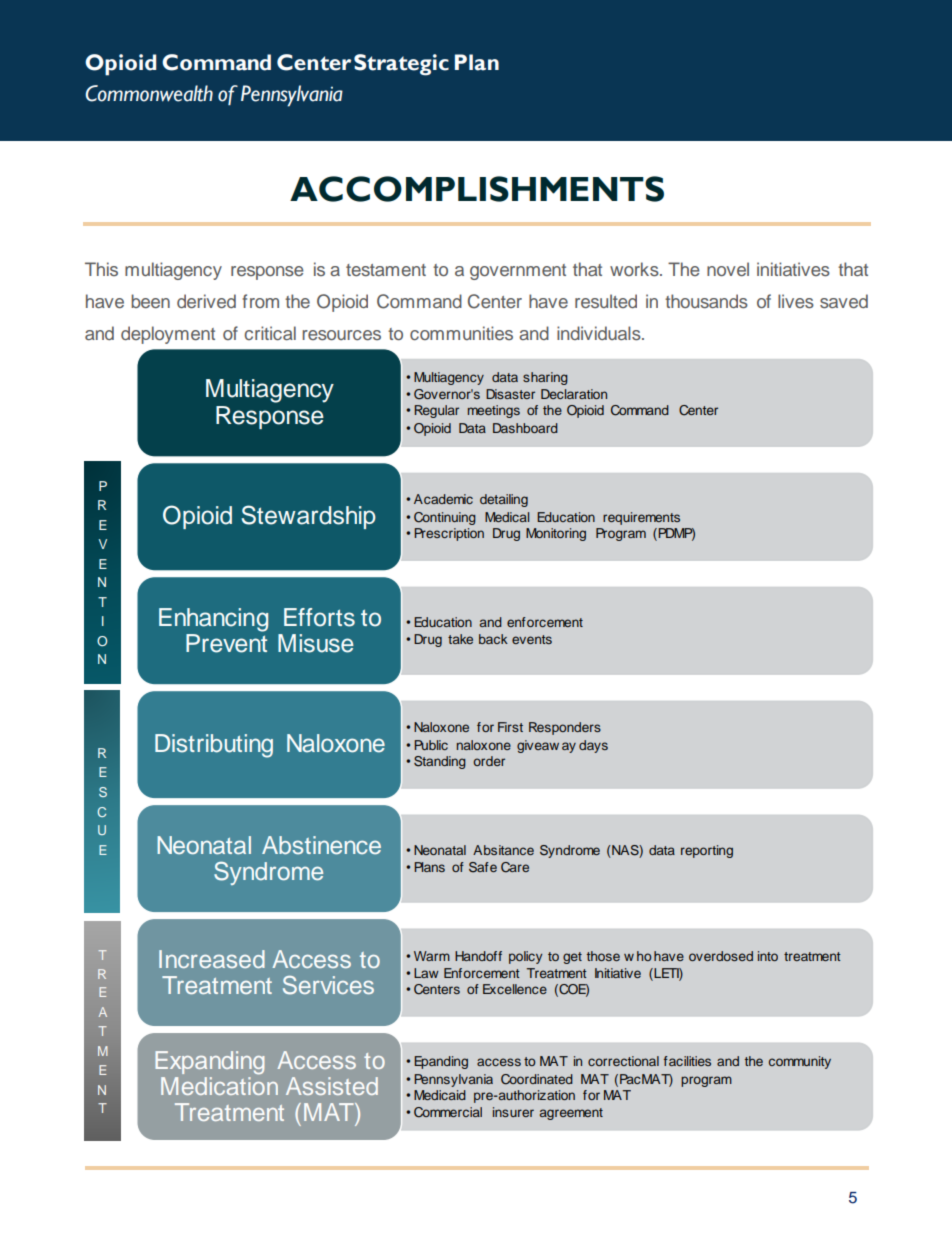 The image size is (952, 1233). I want to click on community, so click(800, 1062).
